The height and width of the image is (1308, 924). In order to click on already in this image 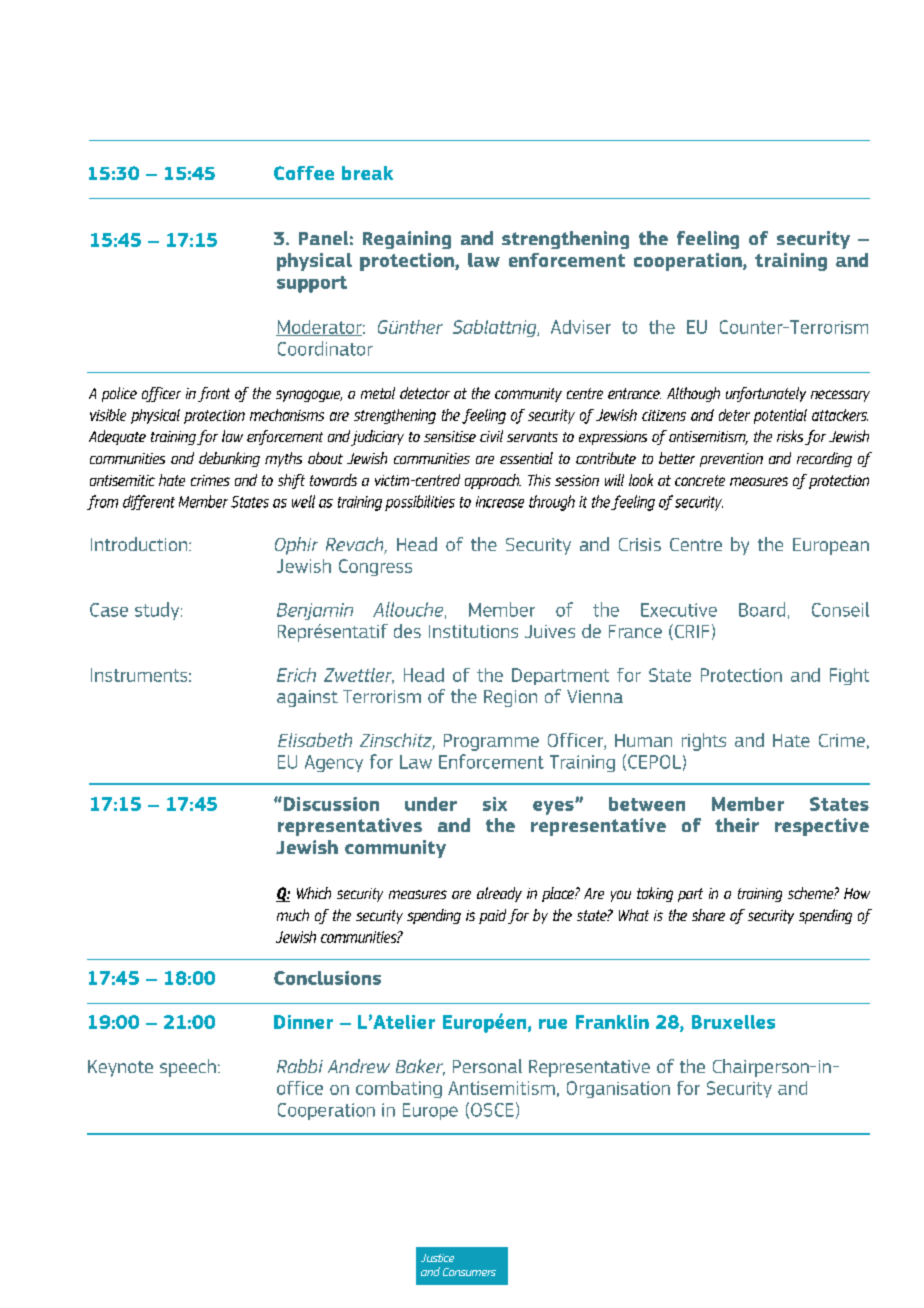, I will do `click(499, 894)`.
